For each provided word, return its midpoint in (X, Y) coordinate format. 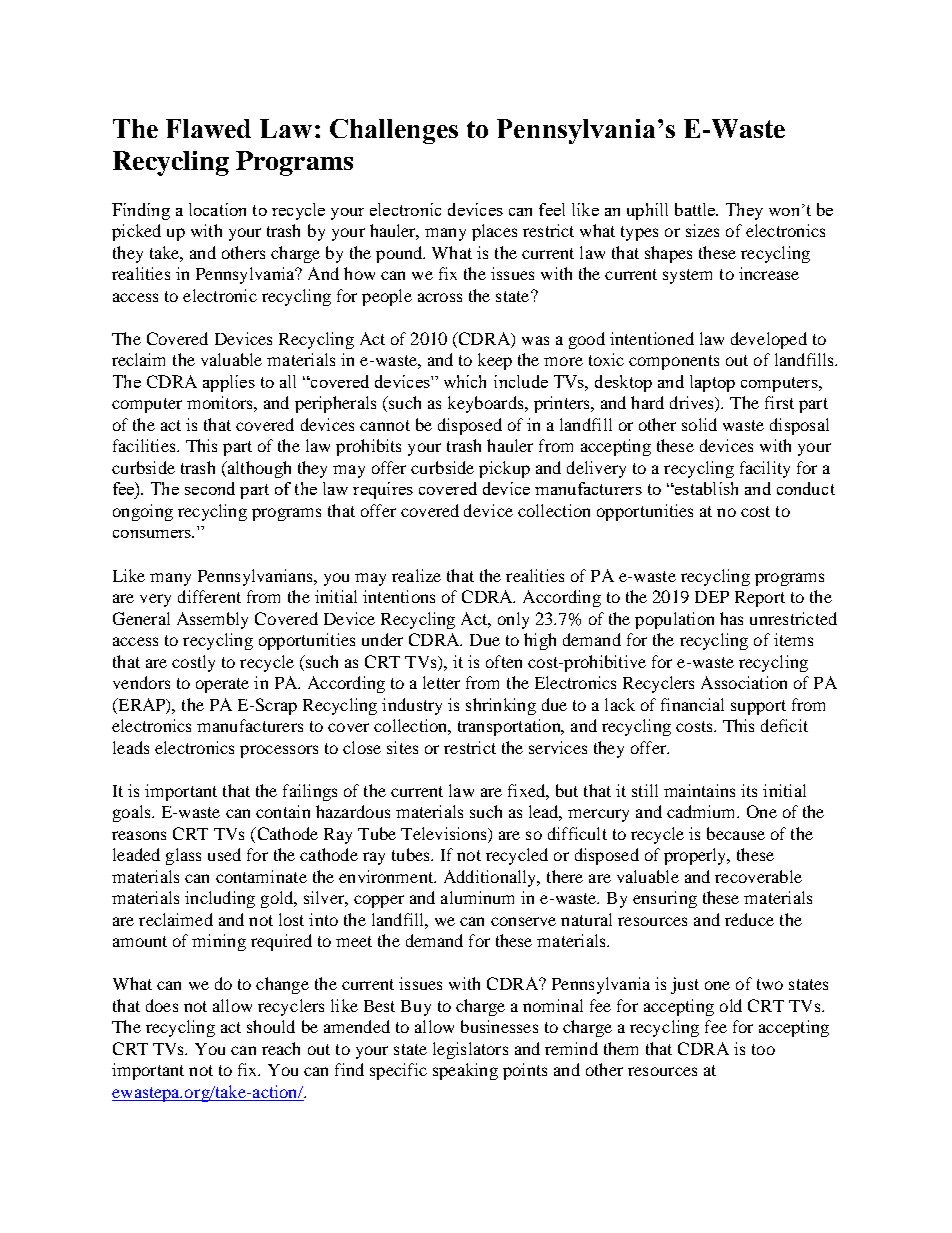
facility (765, 469)
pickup (504, 469)
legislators (470, 1050)
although (258, 469)
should (271, 1026)
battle (696, 209)
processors (279, 751)
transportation (510, 727)
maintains (699, 790)
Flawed (208, 128)
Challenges (394, 131)
